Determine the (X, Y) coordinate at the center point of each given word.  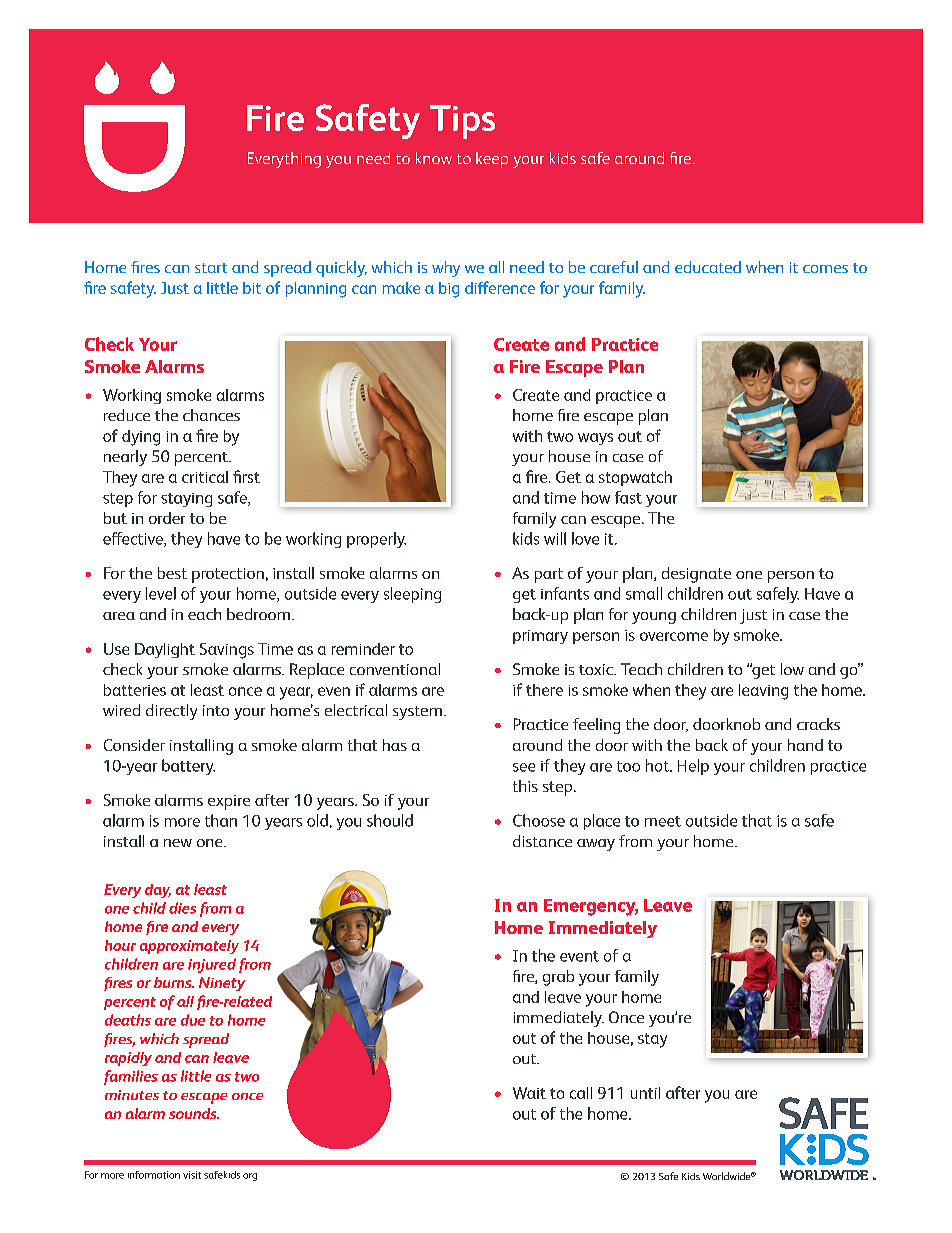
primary (540, 637)
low (792, 669)
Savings (227, 651)
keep (492, 160)
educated (708, 267)
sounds (194, 1113)
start (211, 268)
